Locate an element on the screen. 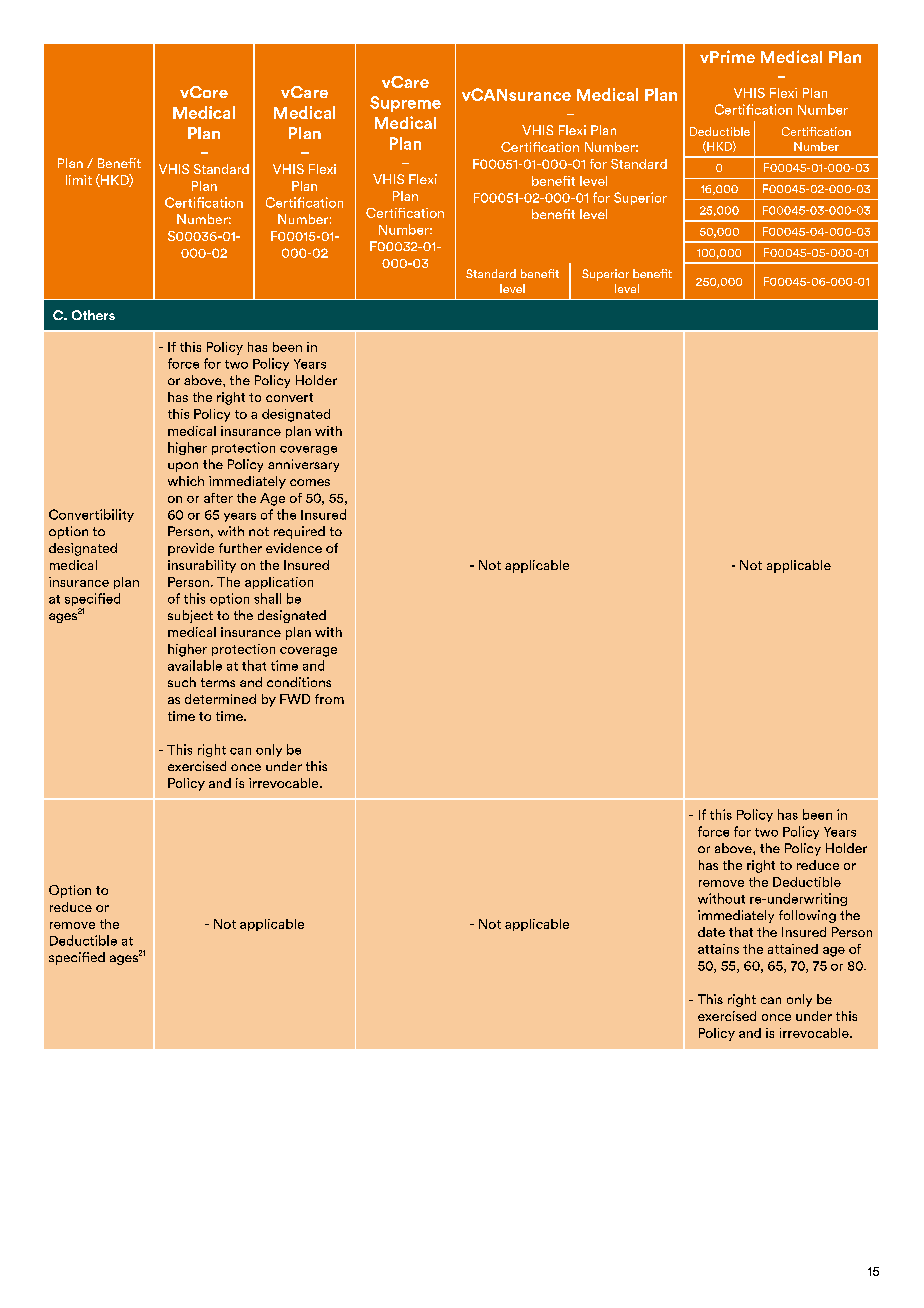 The height and width of the screenshot is (1308, 924). determined is located at coordinates (220, 699).
